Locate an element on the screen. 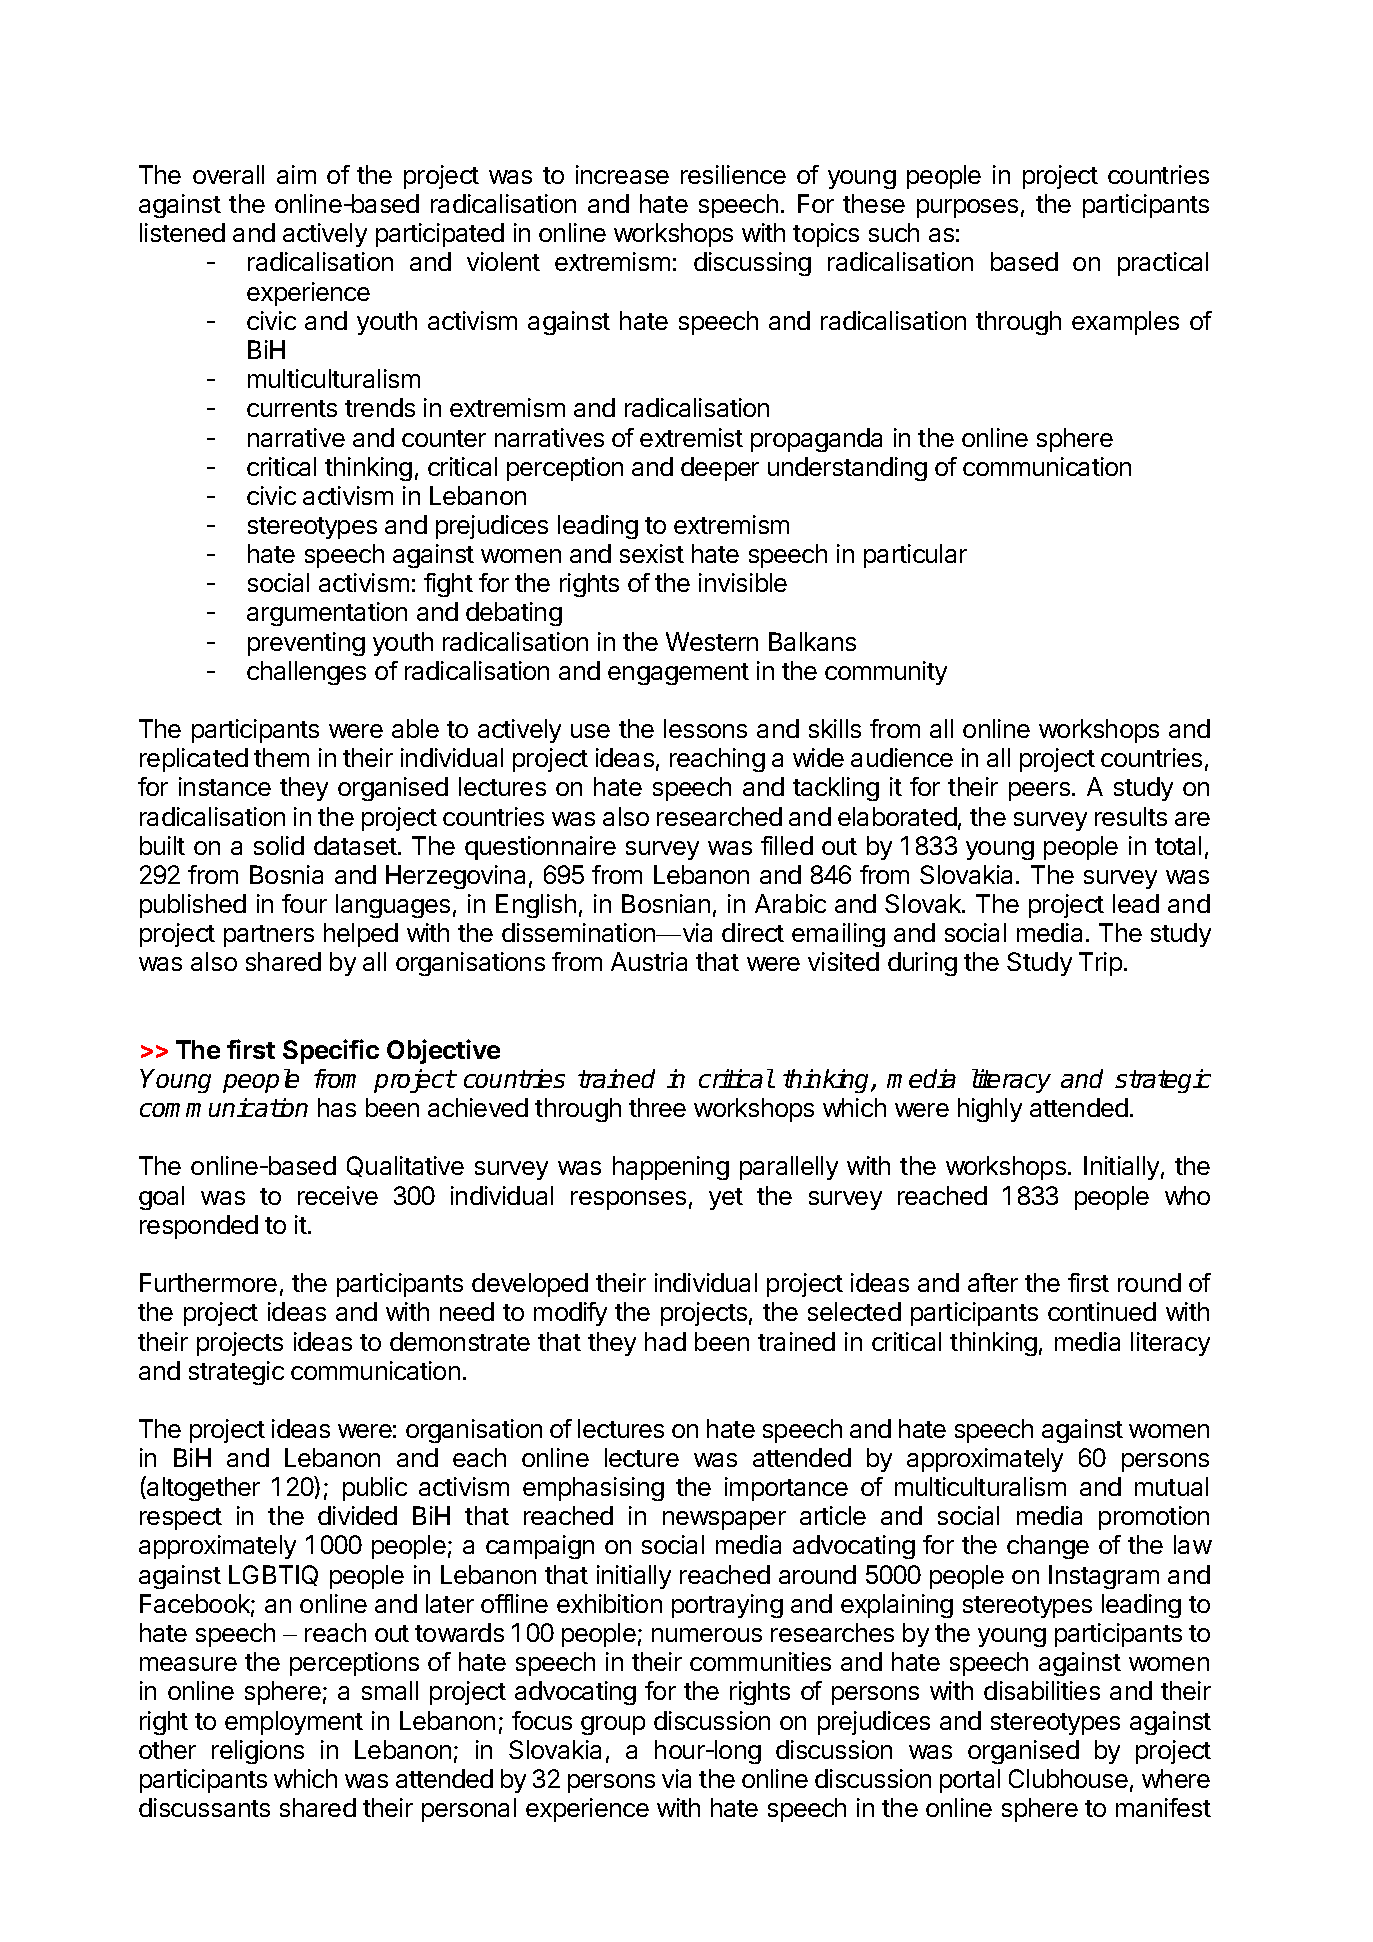 Image resolution: width=1373 pixels, height=1942 pixels. Western is located at coordinates (712, 641).
